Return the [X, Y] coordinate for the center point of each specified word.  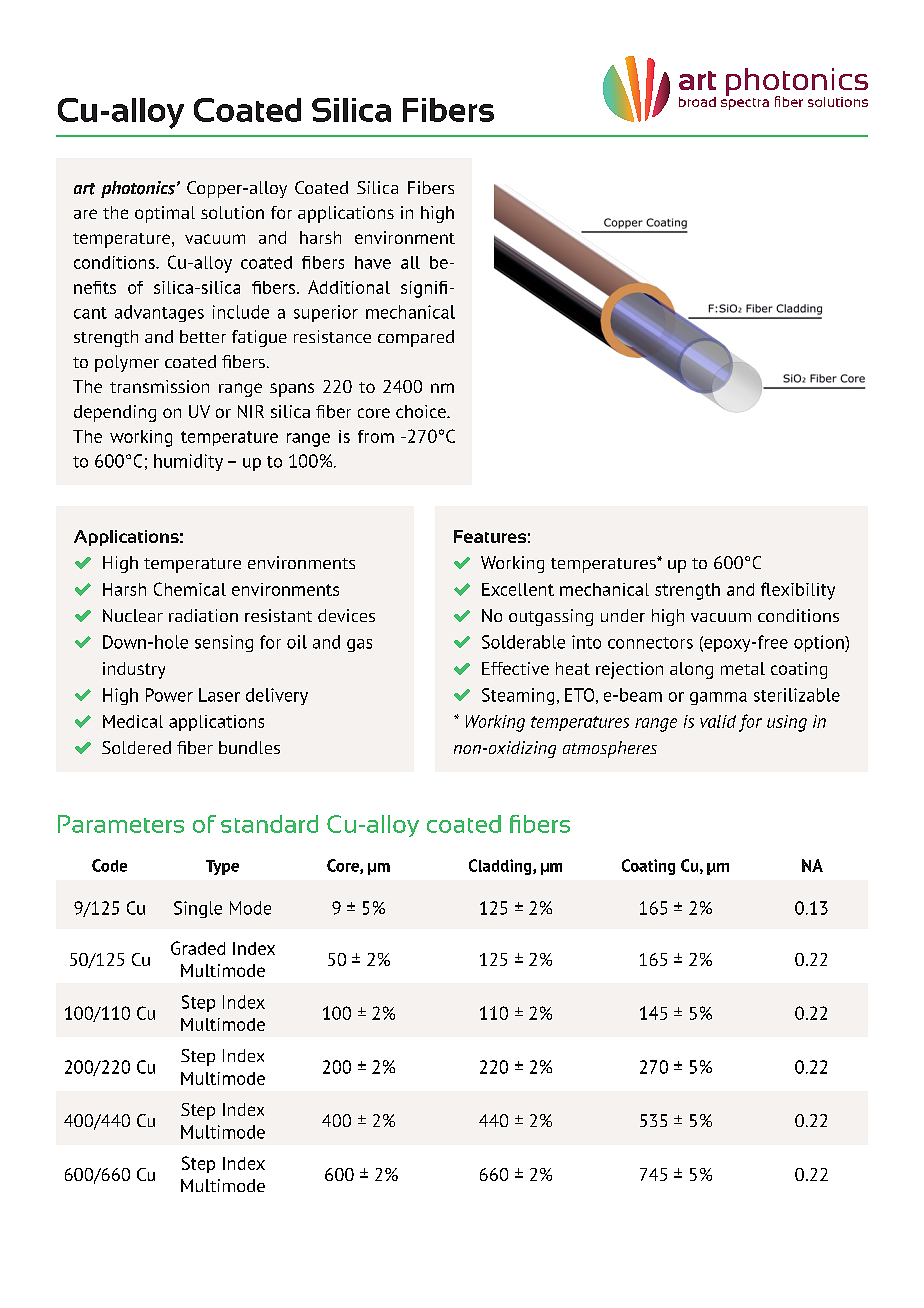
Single [198, 909]
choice [422, 411]
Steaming [518, 696]
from [376, 436]
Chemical [190, 589]
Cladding [501, 867]
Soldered [136, 747]
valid [718, 721]
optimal [165, 214]
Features [490, 536]
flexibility [798, 591]
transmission [159, 386]
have [373, 262]
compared [416, 338]
